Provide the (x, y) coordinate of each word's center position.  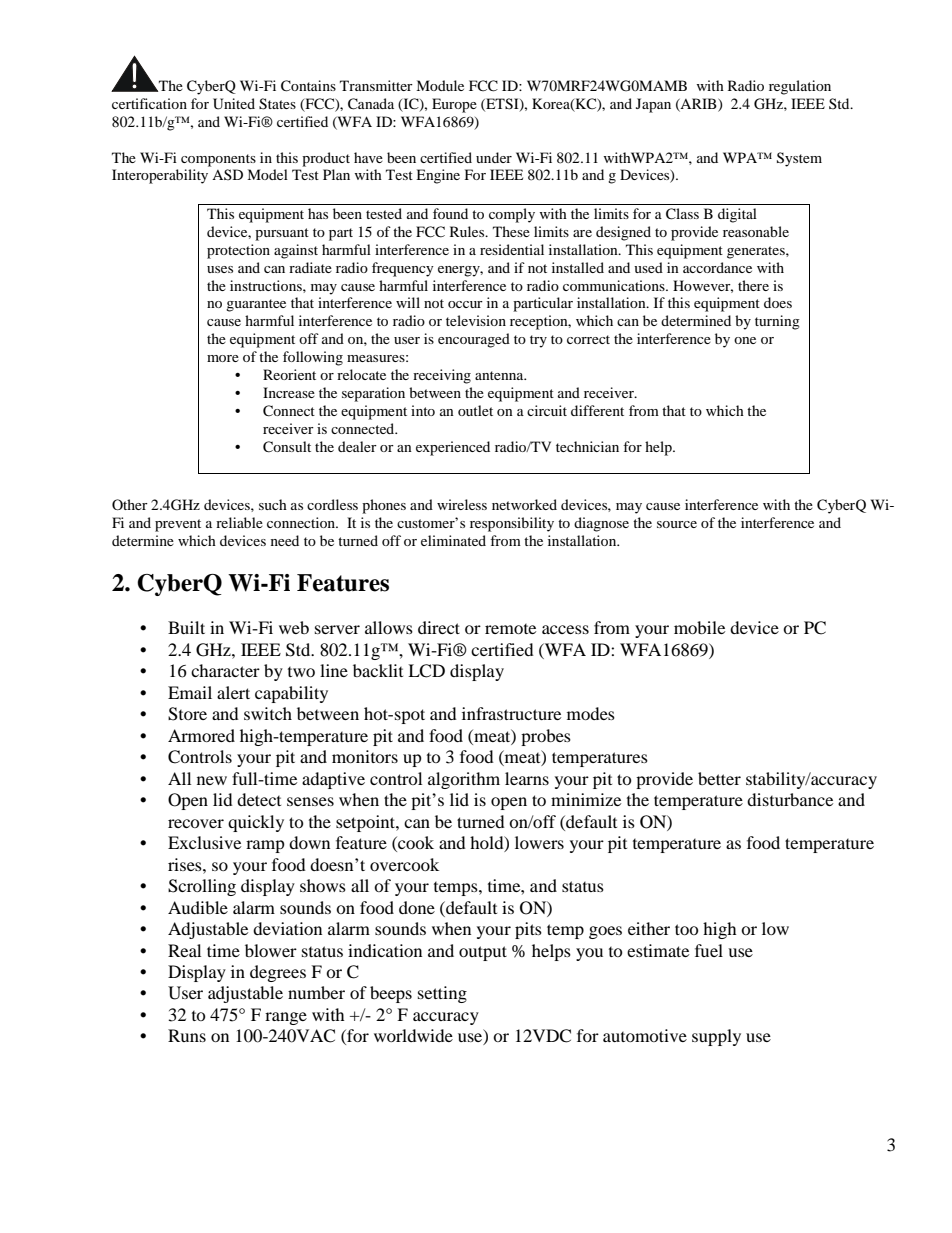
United (234, 104)
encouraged (474, 340)
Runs (187, 1035)
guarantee (256, 305)
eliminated (453, 540)
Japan (653, 105)
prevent (178, 525)
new (212, 780)
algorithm (464, 780)
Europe (454, 105)
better (719, 778)
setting (442, 994)
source (677, 524)
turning (777, 322)
